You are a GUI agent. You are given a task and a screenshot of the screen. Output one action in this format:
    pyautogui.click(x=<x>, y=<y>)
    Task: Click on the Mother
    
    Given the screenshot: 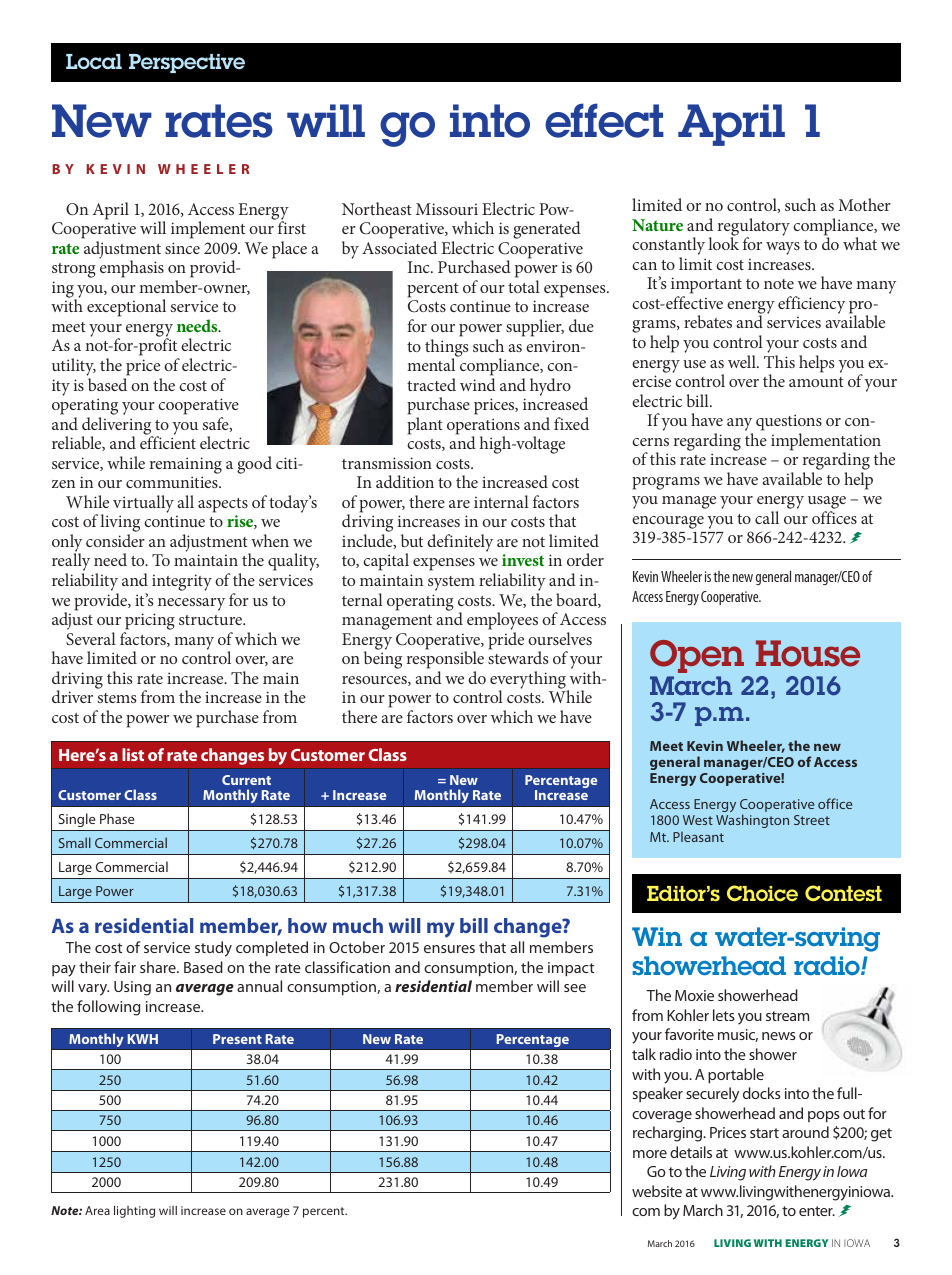 What is the action you would take?
    pyautogui.click(x=864, y=204)
